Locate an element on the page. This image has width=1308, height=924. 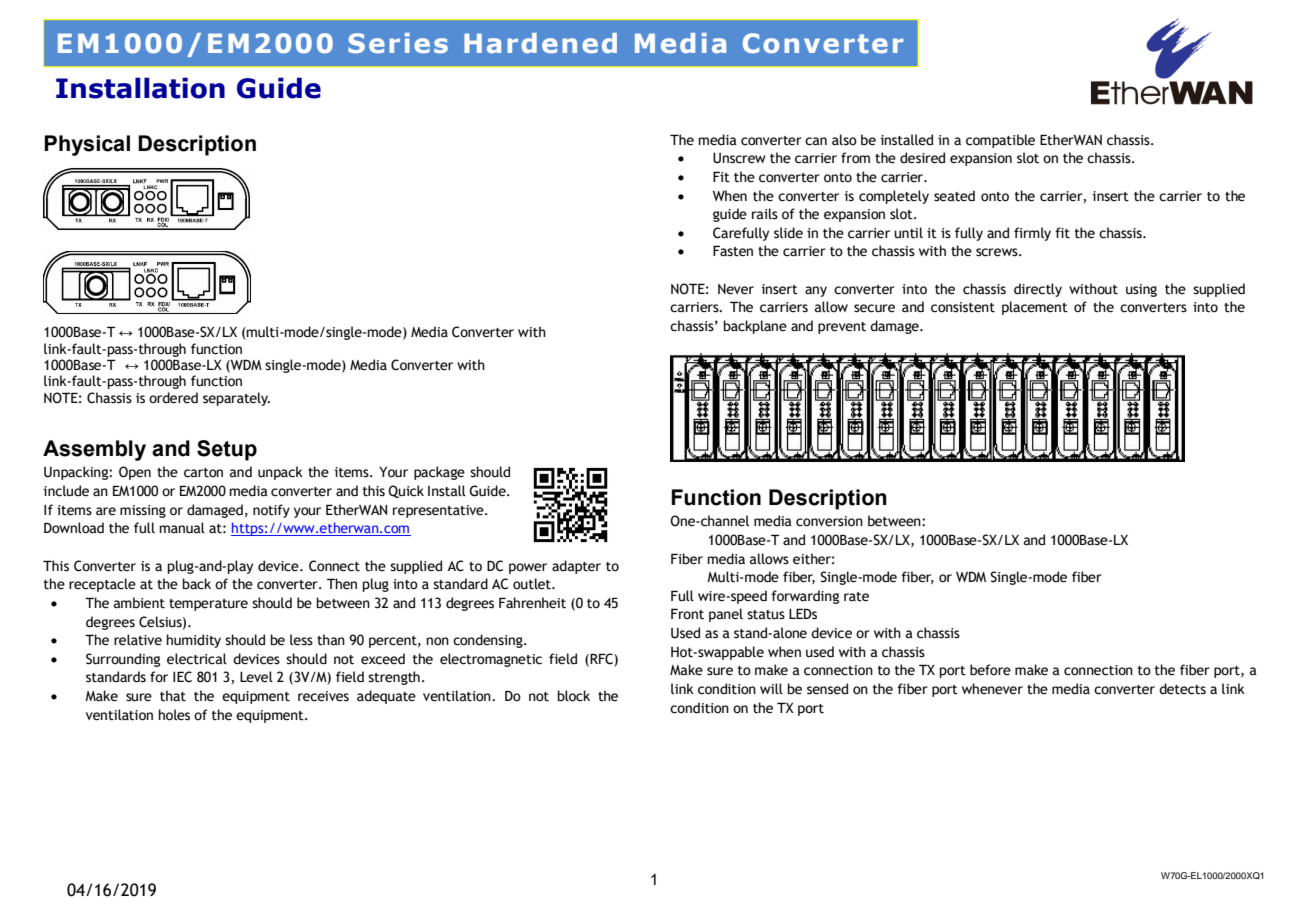
ordered is located at coordinates (173, 398).
